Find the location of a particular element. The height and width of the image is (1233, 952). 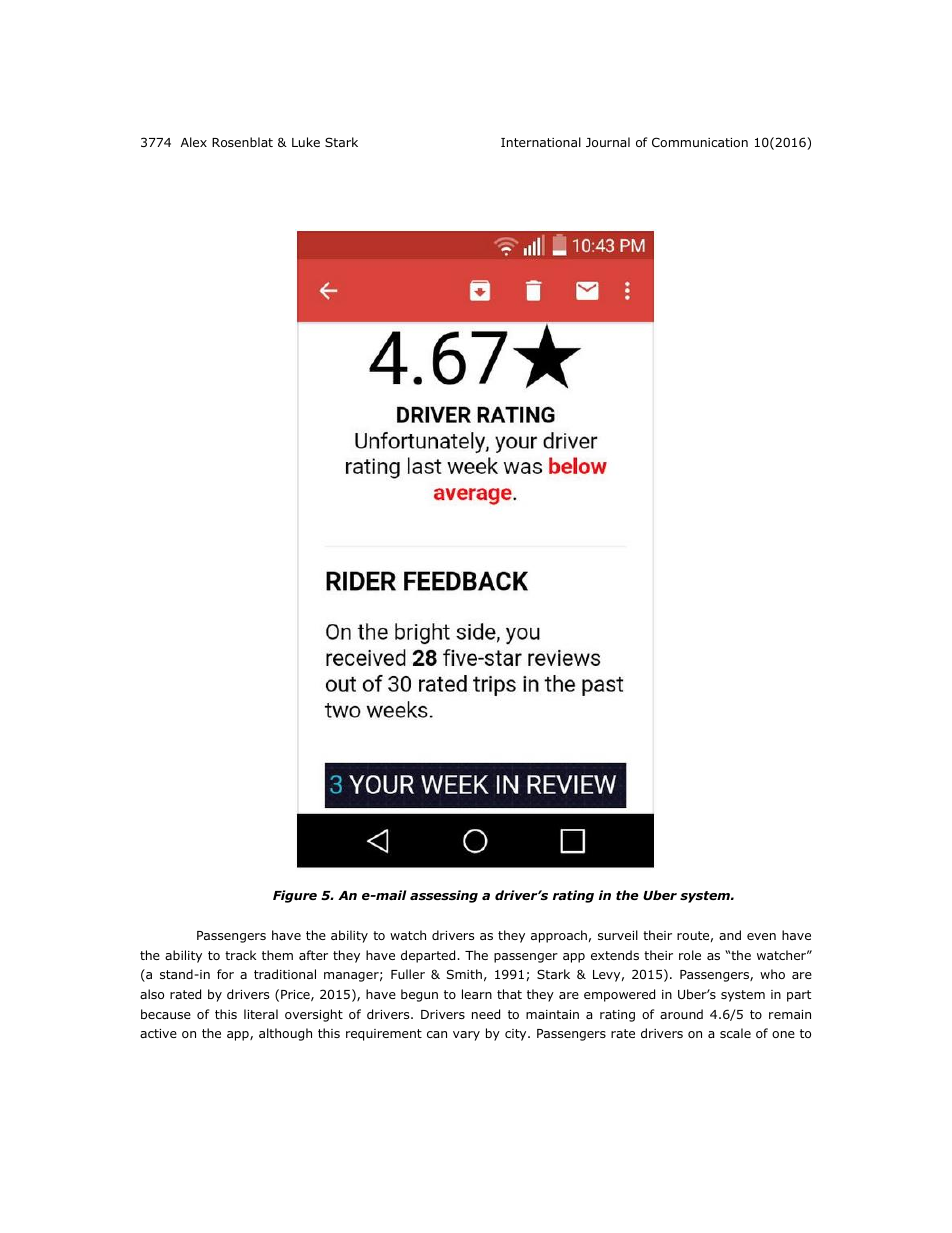

approach is located at coordinates (559, 936).
